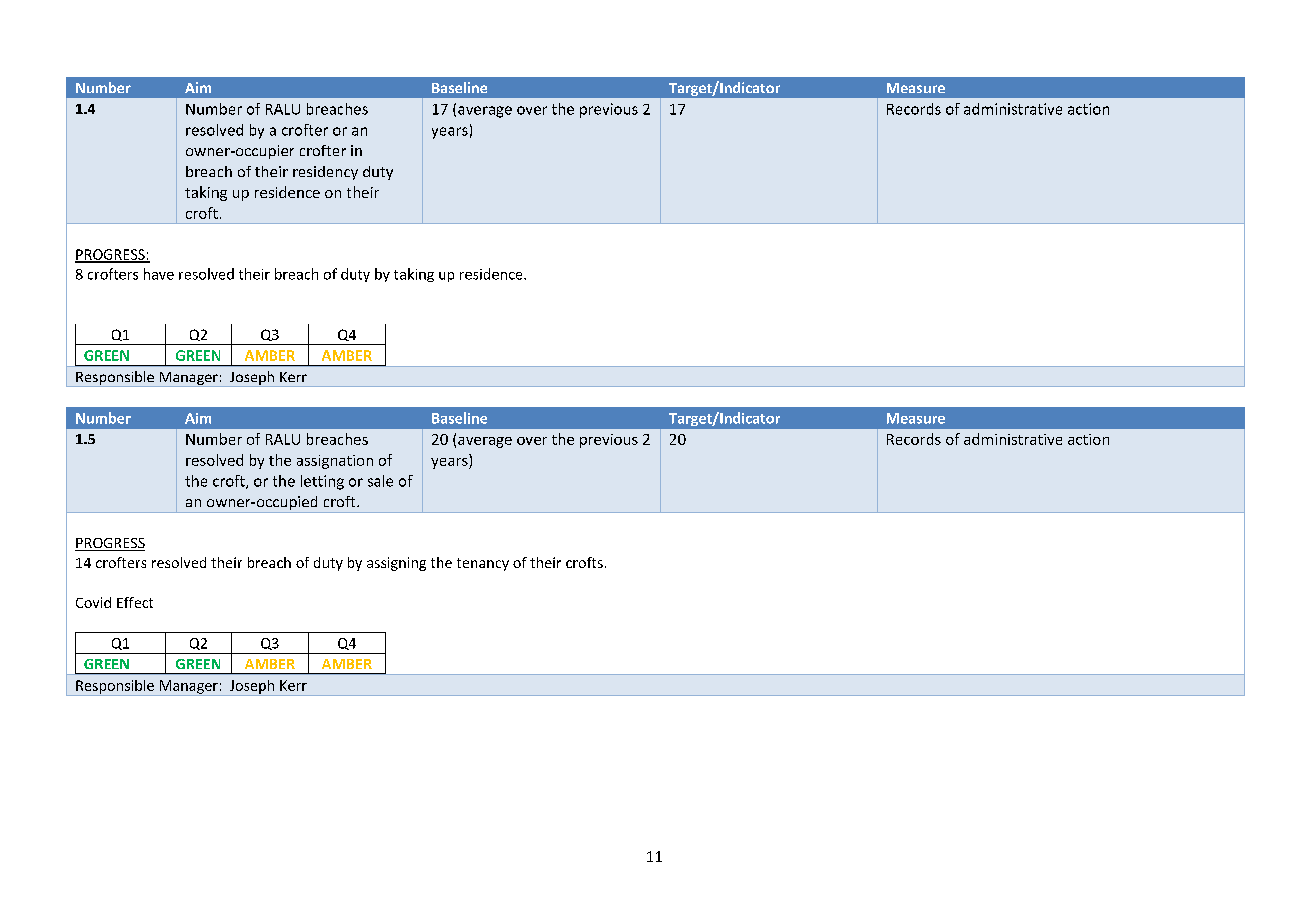  Describe the element at coordinates (135, 602) in the screenshot. I see `Effect` at that location.
